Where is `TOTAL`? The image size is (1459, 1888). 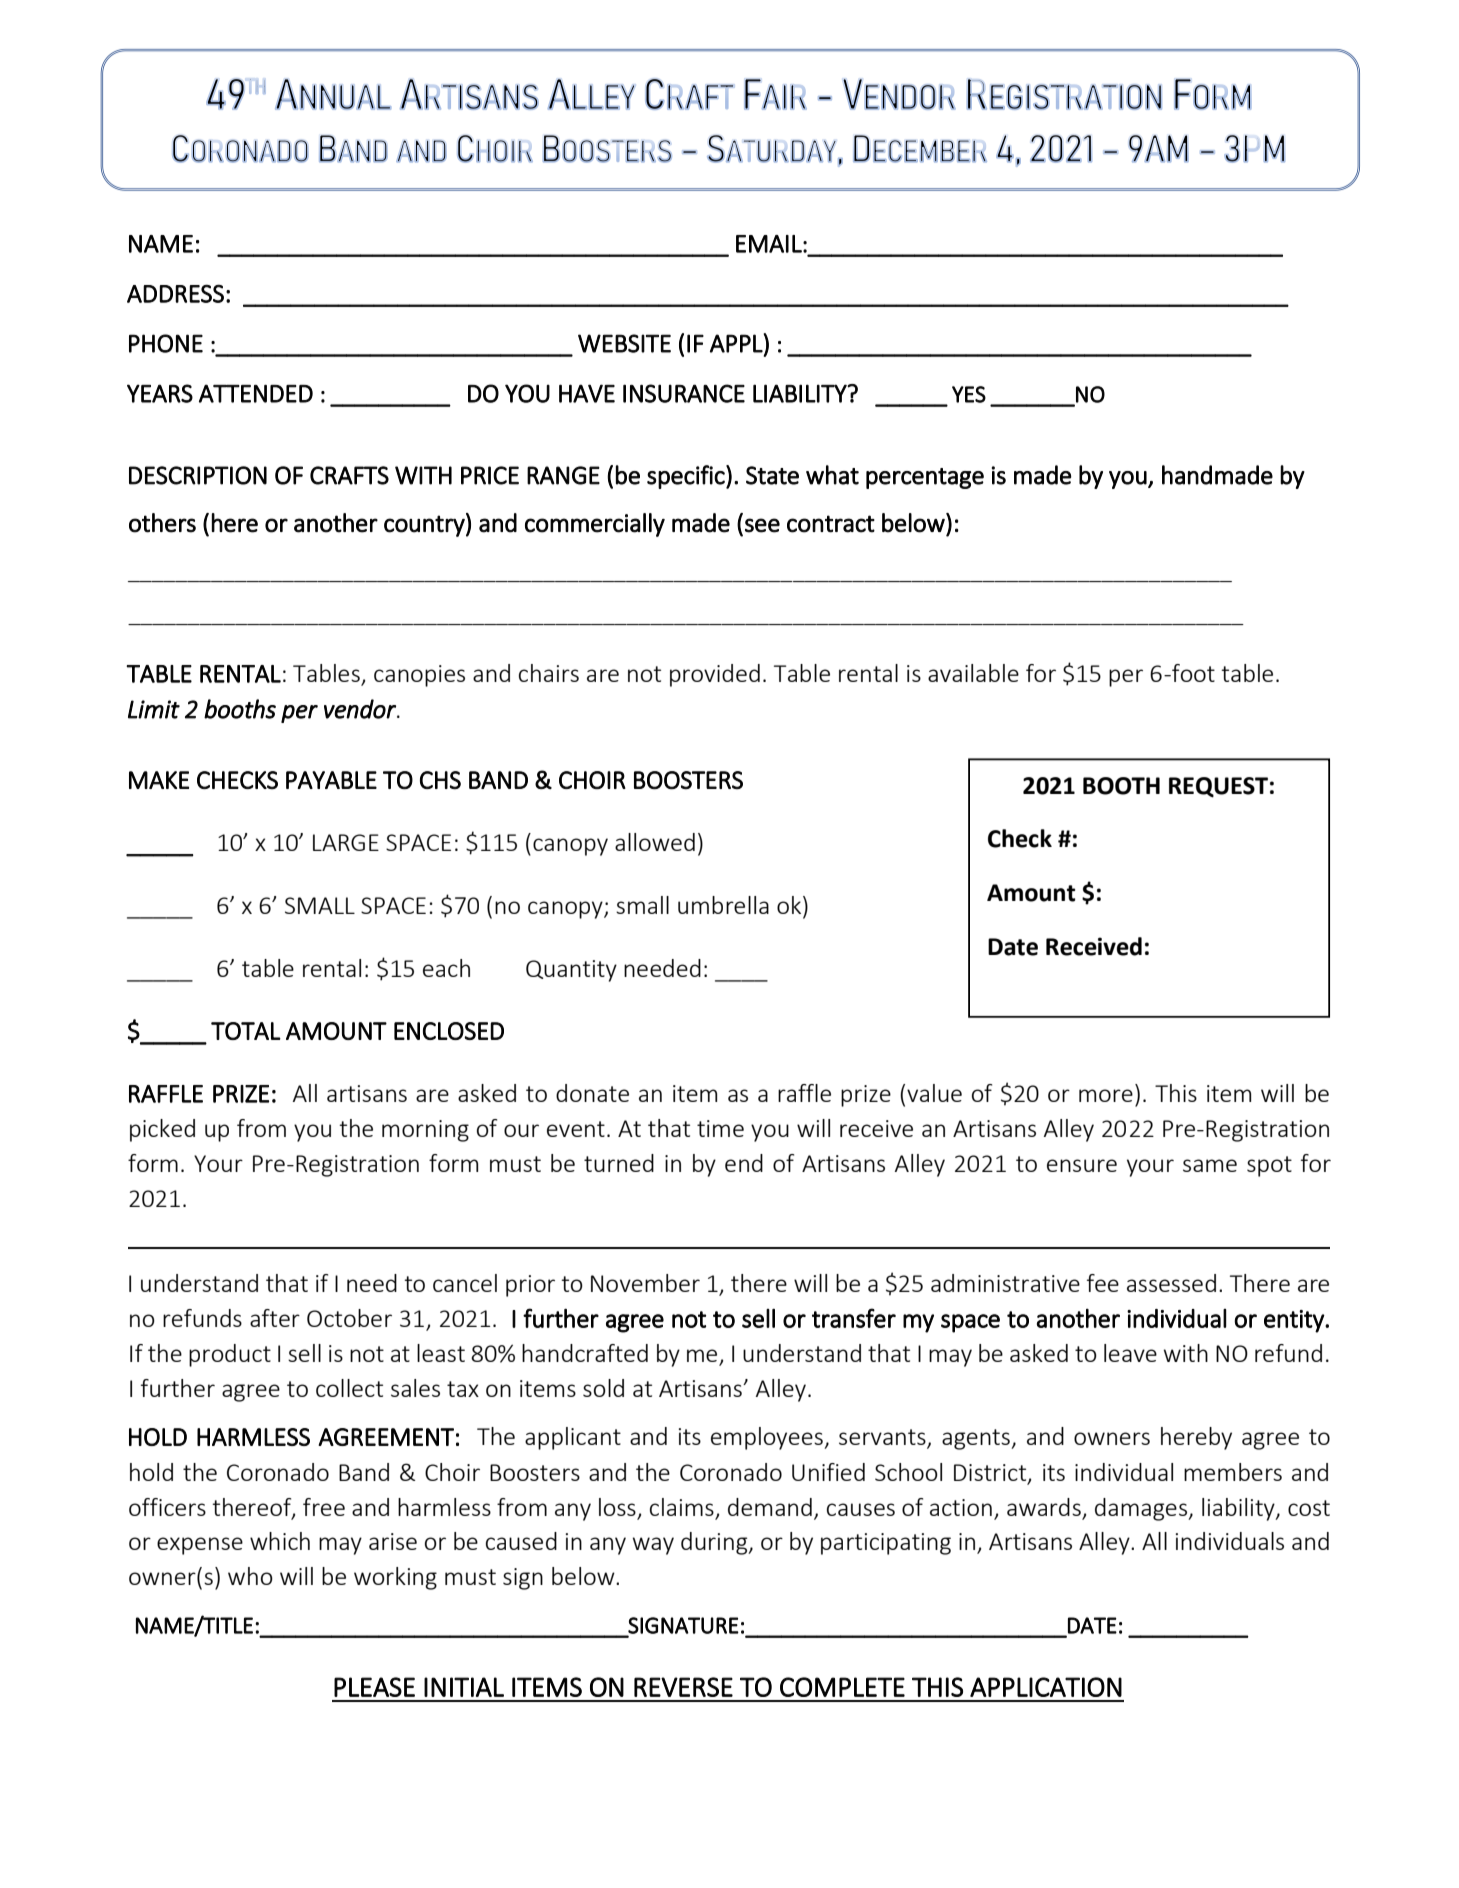
TOTAL is located at coordinates (246, 1031).
